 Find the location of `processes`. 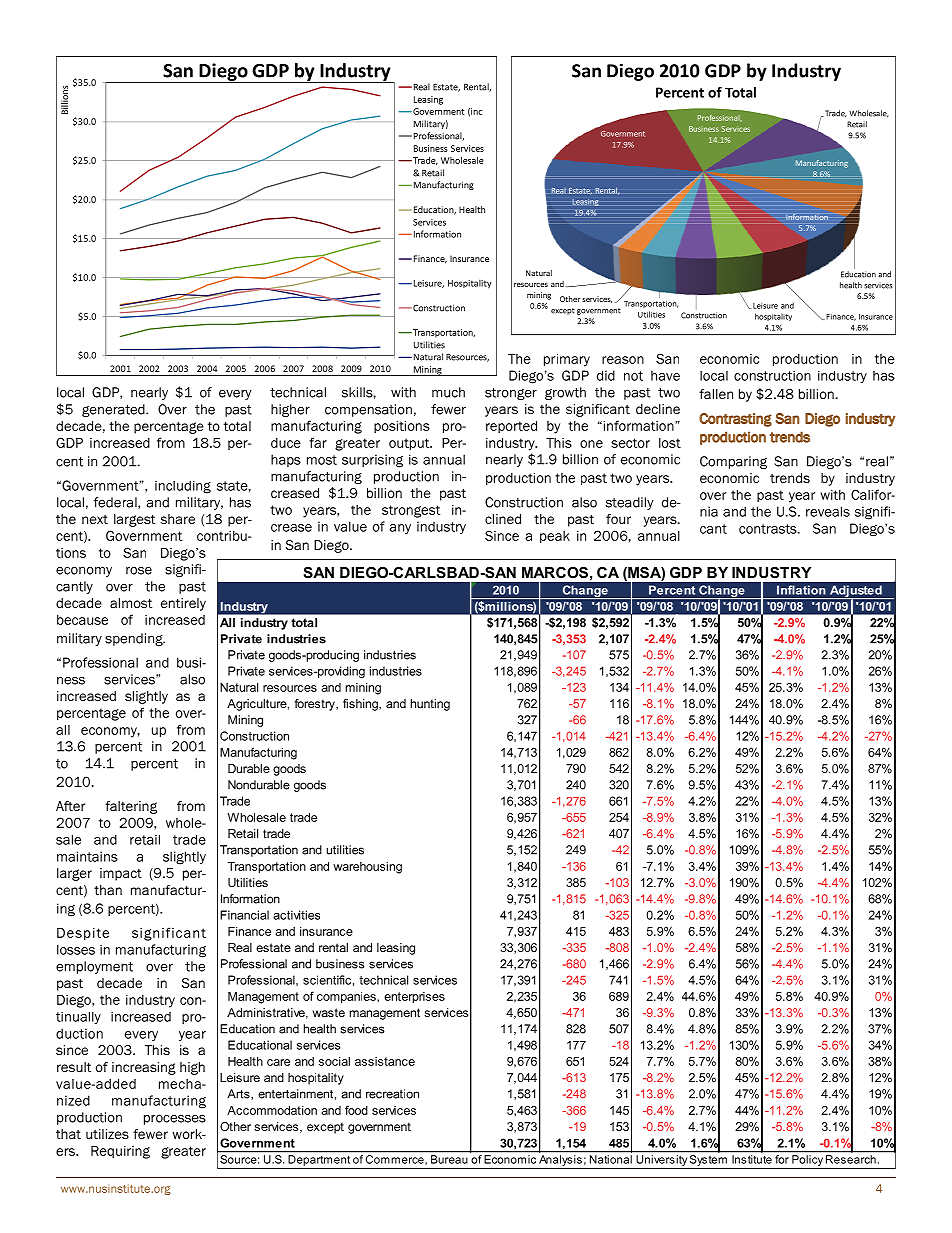

processes is located at coordinates (175, 1119).
